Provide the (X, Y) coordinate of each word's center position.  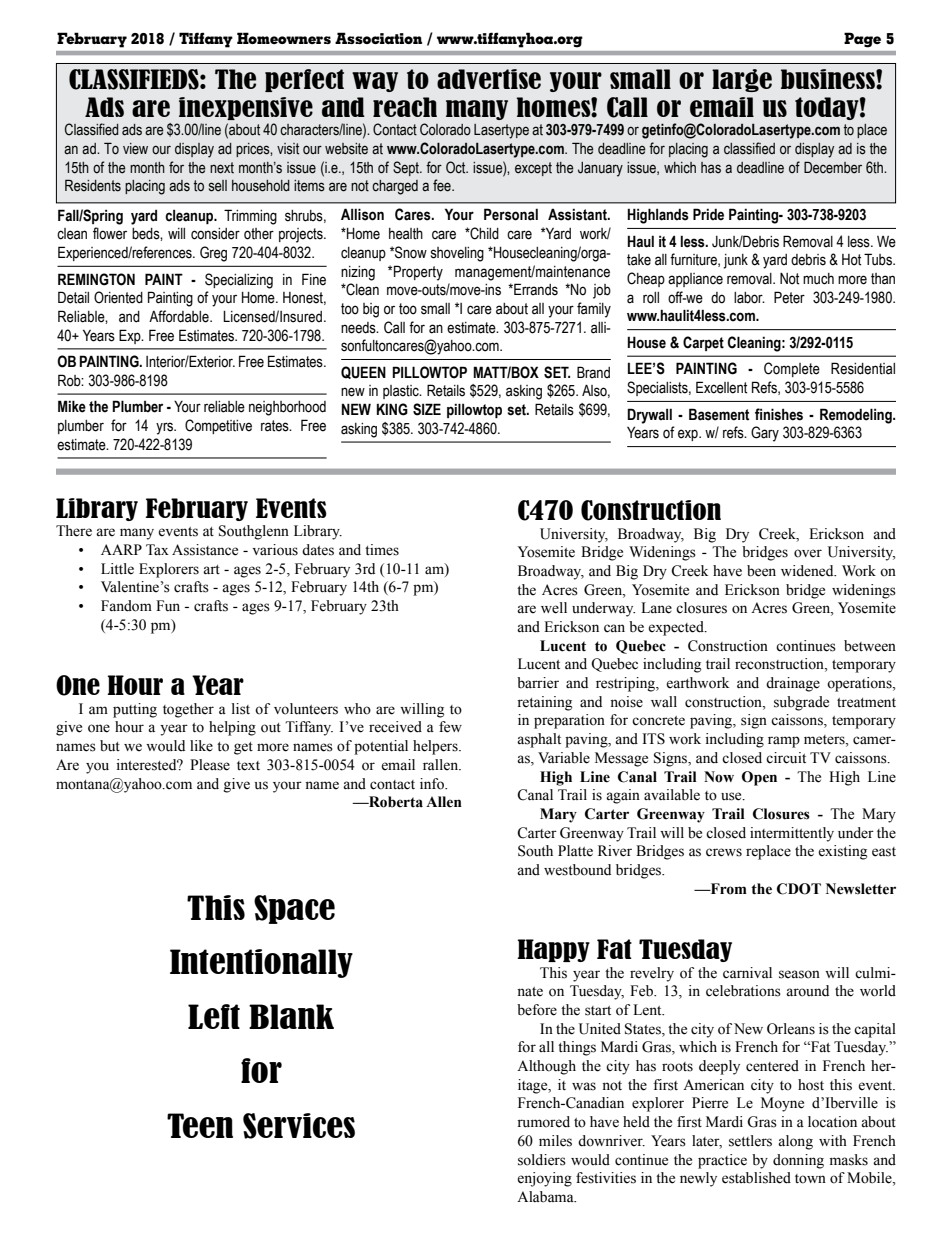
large (742, 80)
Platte (575, 851)
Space (294, 909)
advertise (489, 79)
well (554, 608)
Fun (168, 606)
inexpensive (246, 108)
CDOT (799, 889)
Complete (792, 369)
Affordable (180, 316)
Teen (200, 1125)
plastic (402, 392)
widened (808, 571)
